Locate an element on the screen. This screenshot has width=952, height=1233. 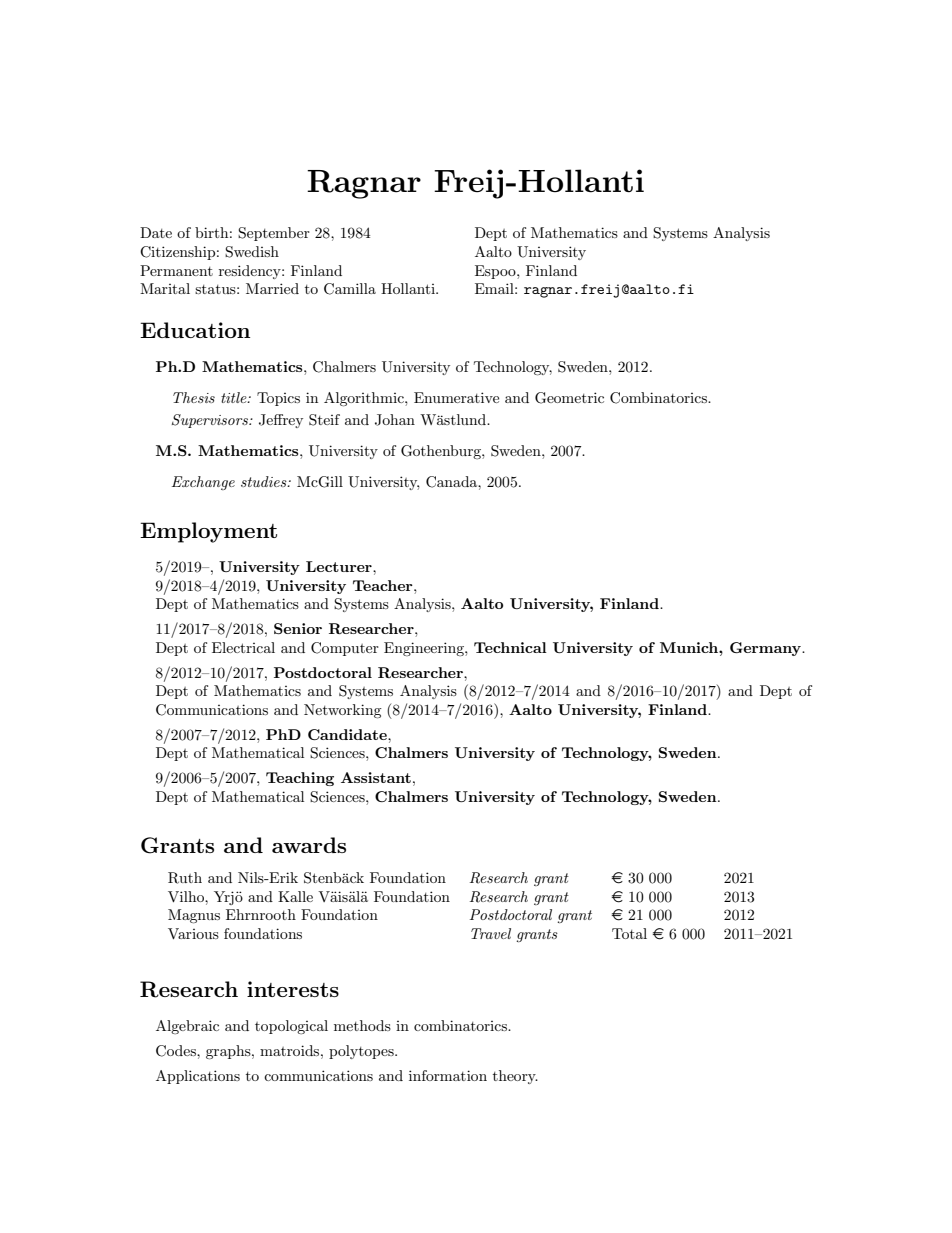
Geometric is located at coordinates (569, 398).
